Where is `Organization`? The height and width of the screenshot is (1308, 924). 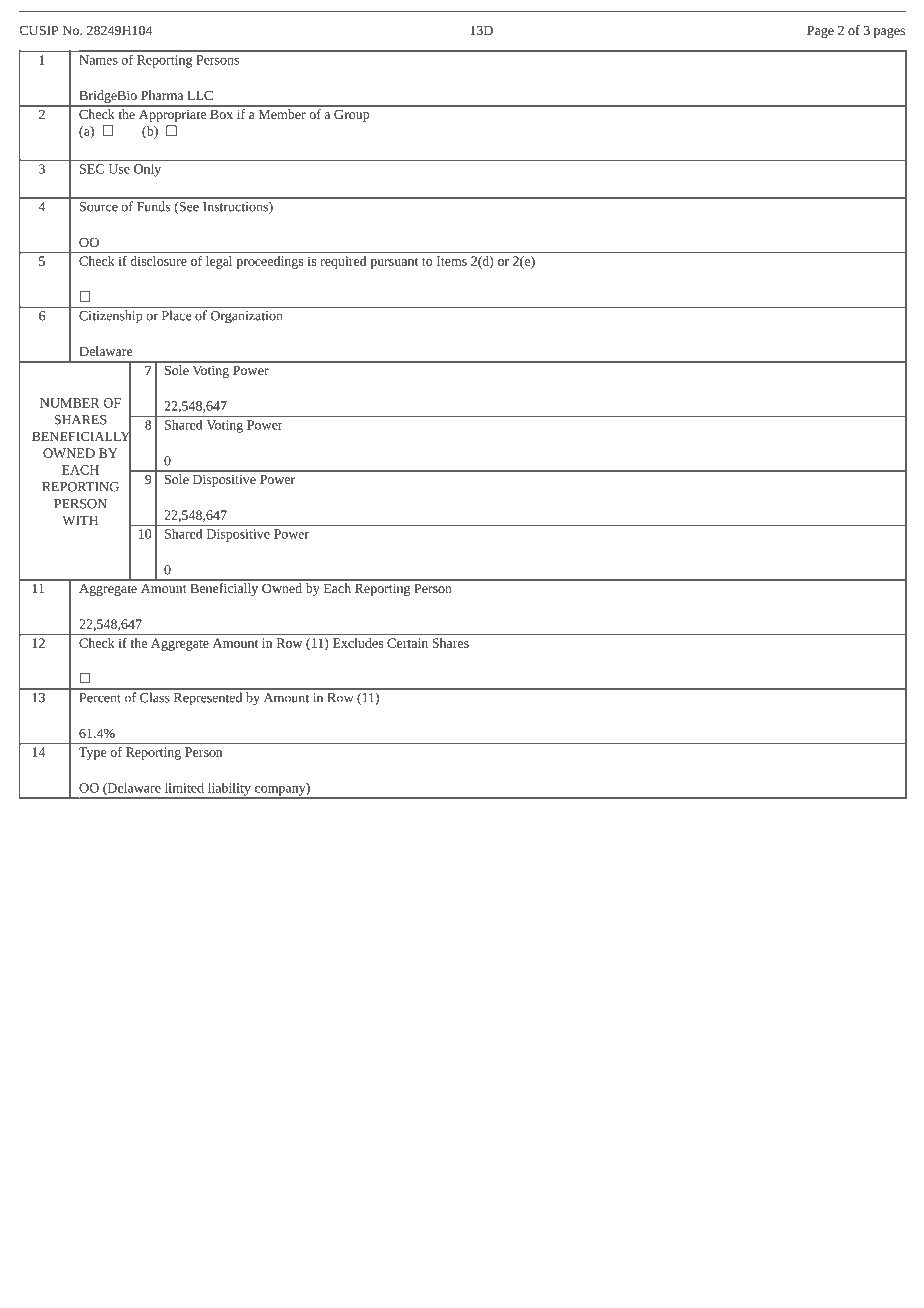 Organization is located at coordinates (246, 317).
